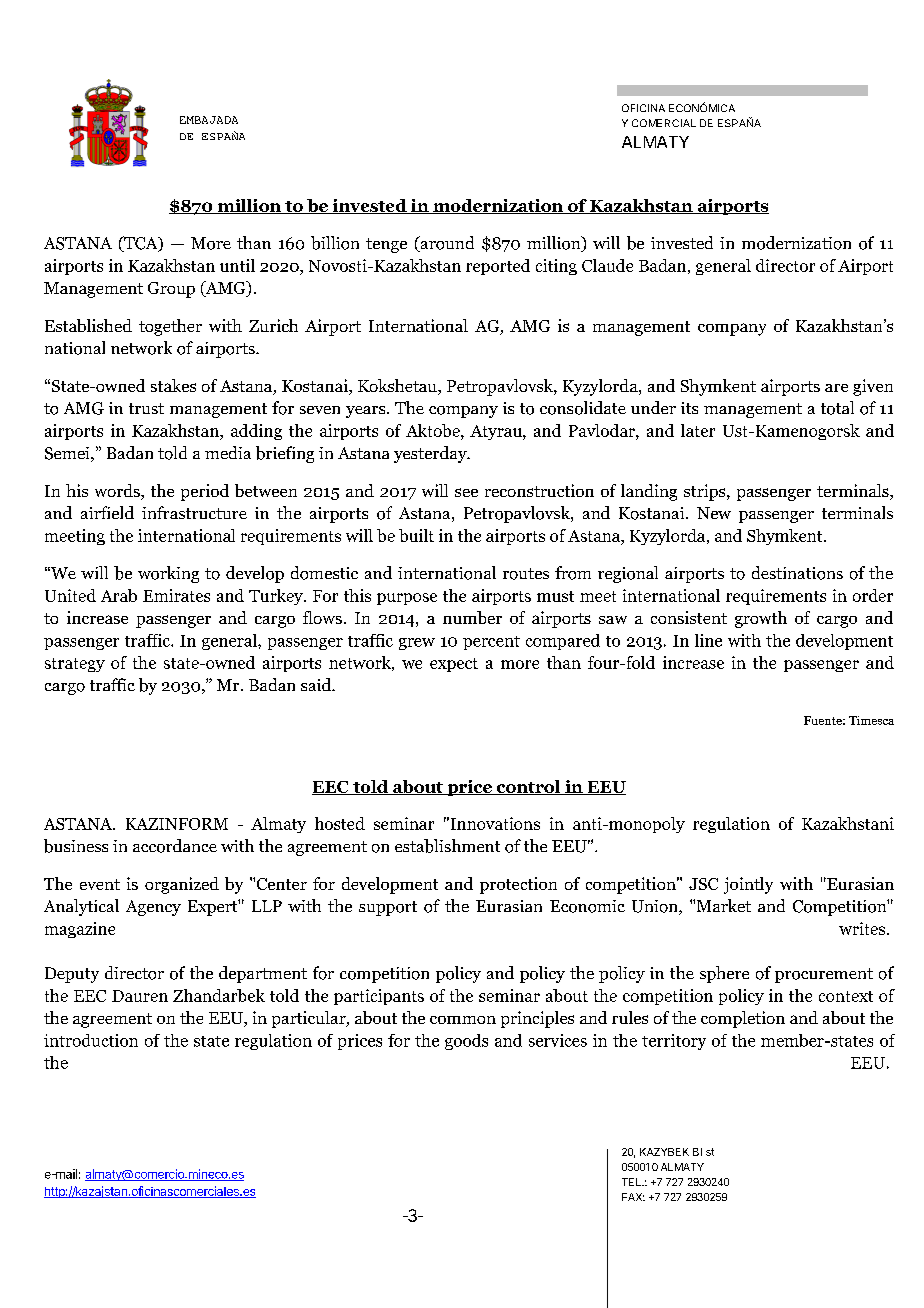  I want to click on Emirates, so click(176, 595).
